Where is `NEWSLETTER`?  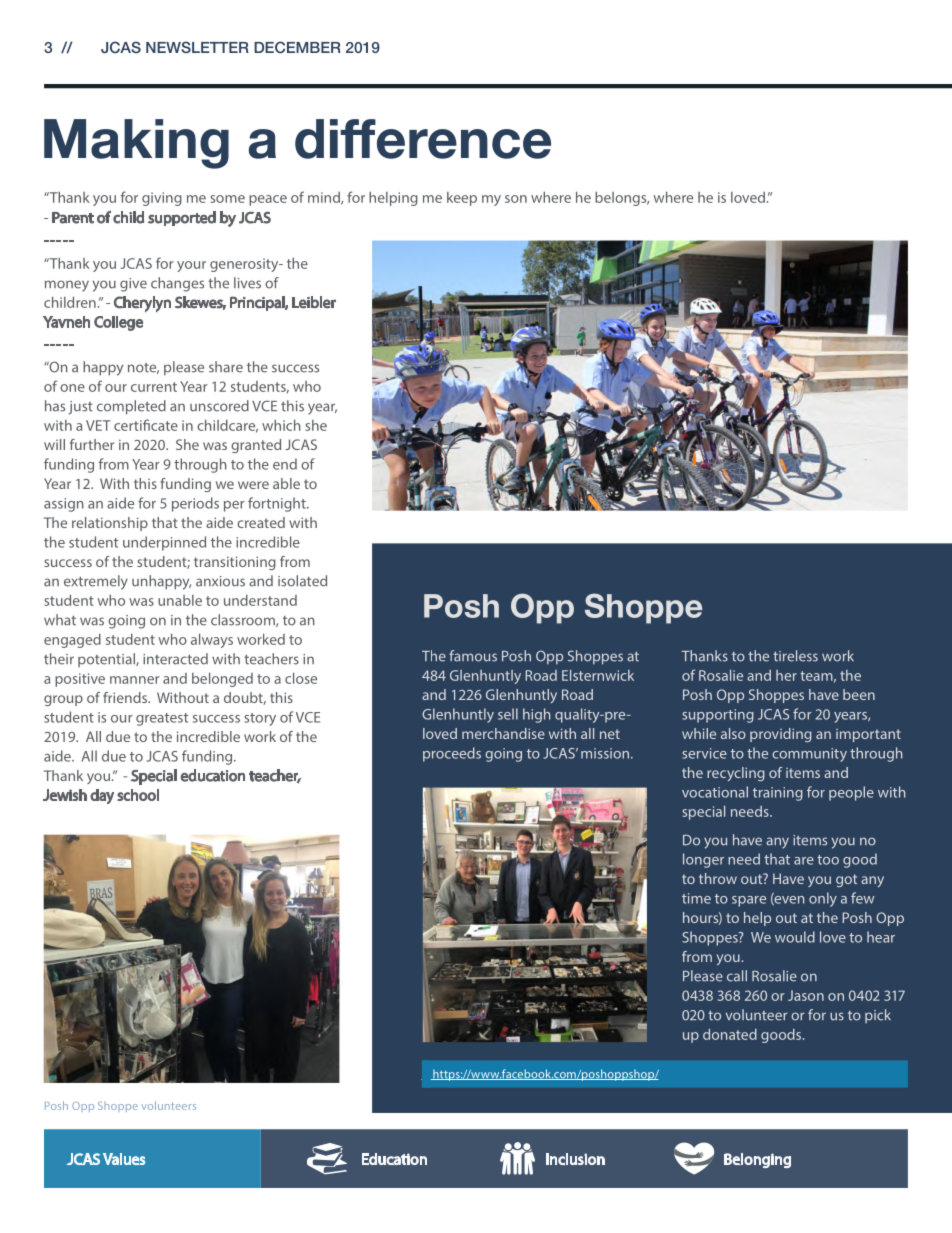
NEWSLETTER is located at coordinates (197, 47).
